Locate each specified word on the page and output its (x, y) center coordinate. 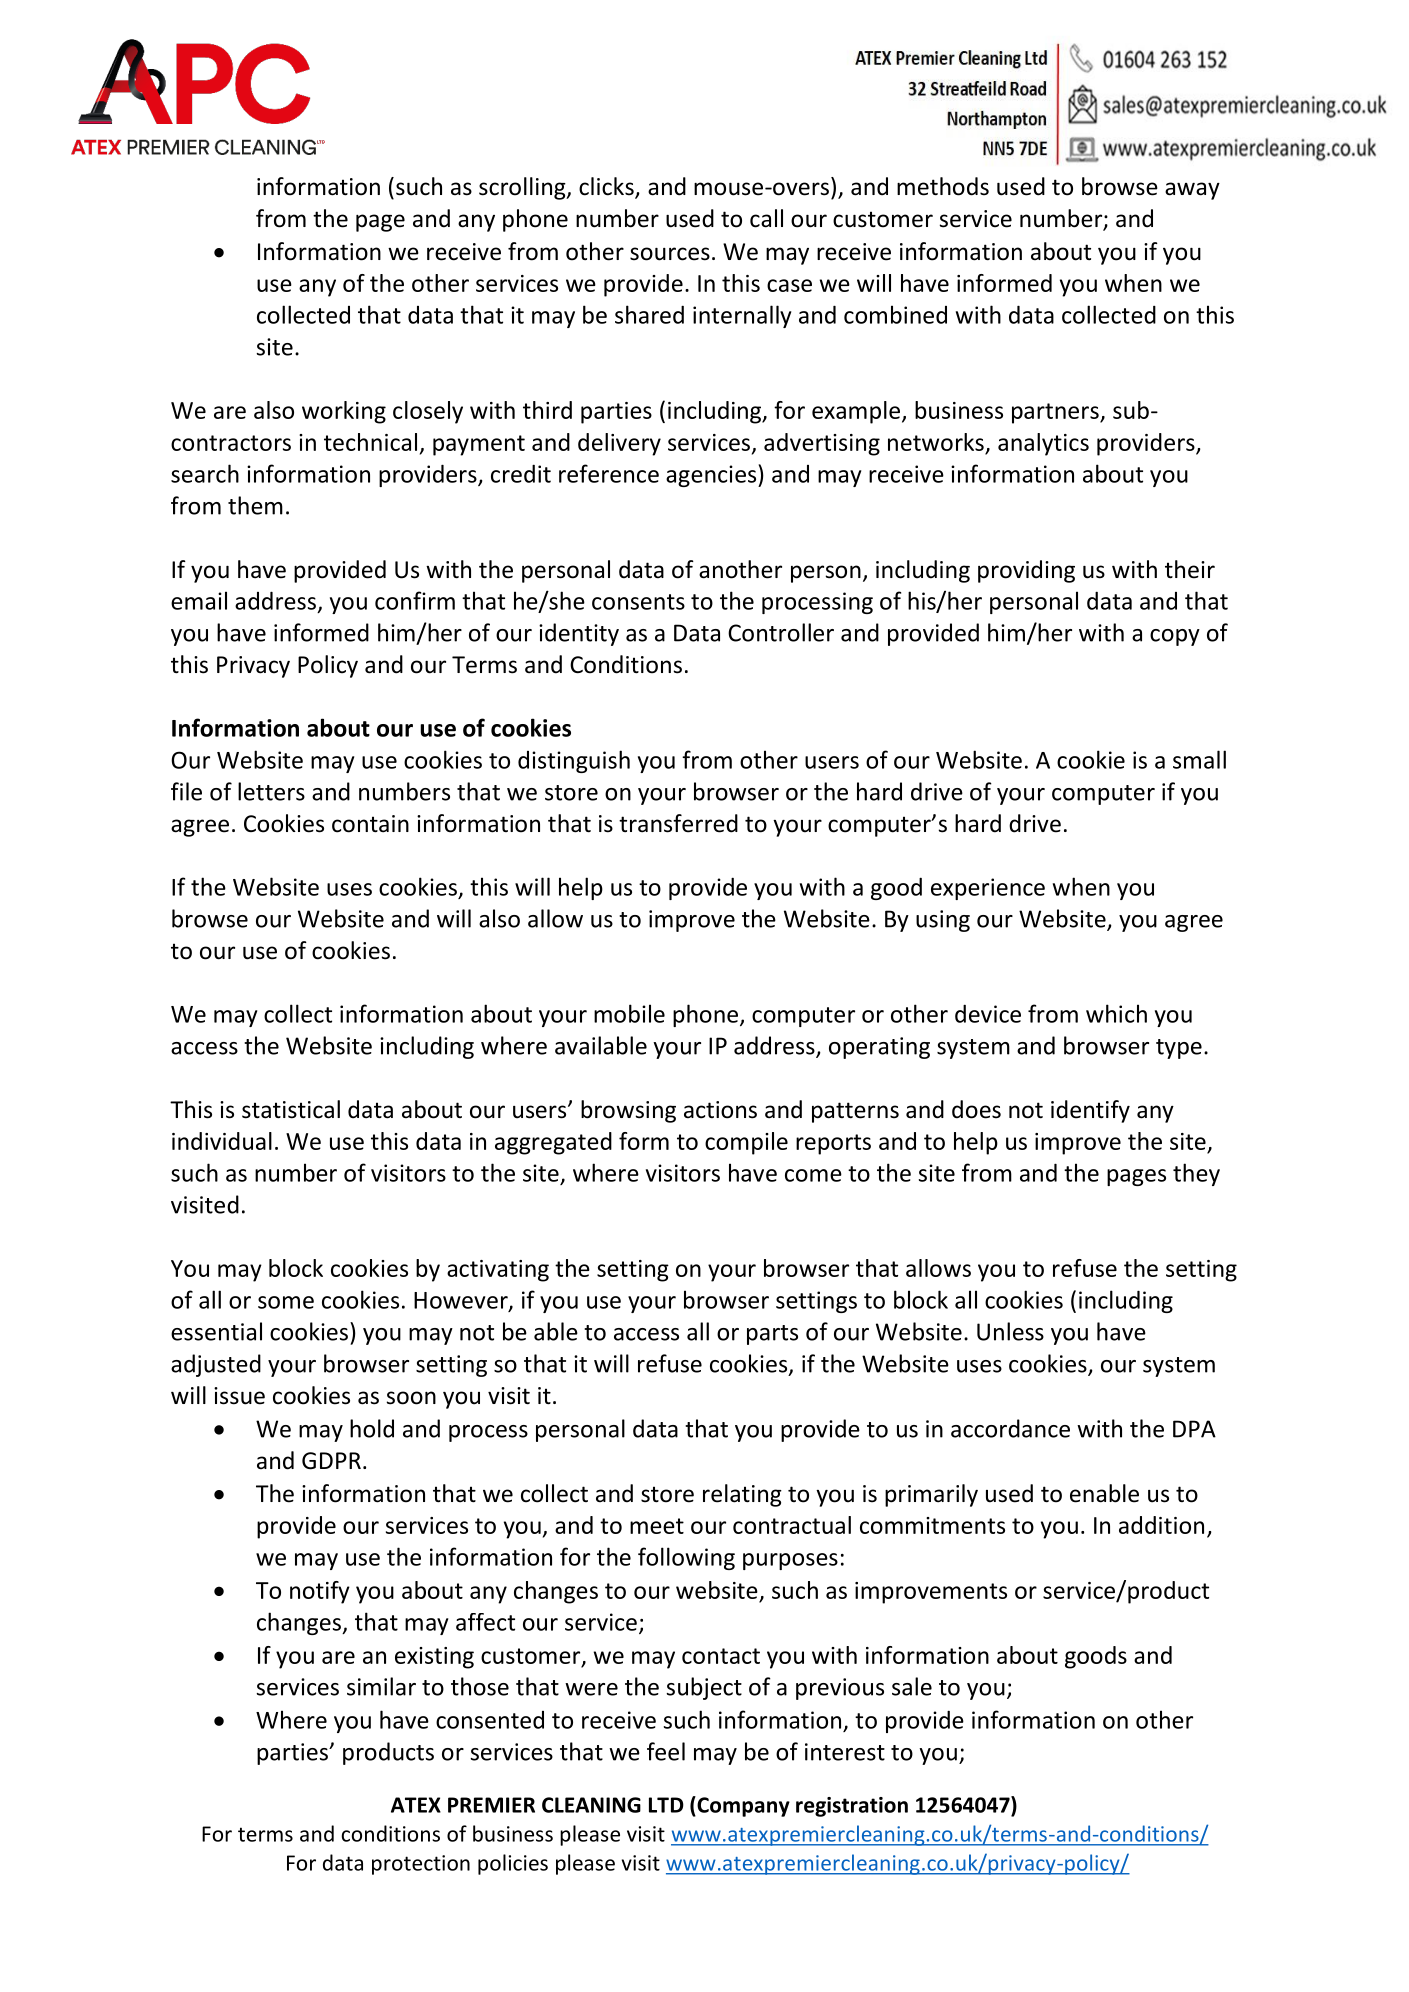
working (344, 412)
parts (772, 1335)
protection (421, 1865)
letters (271, 791)
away (1192, 191)
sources (670, 254)
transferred (678, 823)
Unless (1010, 1331)
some (286, 1302)
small (1199, 759)
